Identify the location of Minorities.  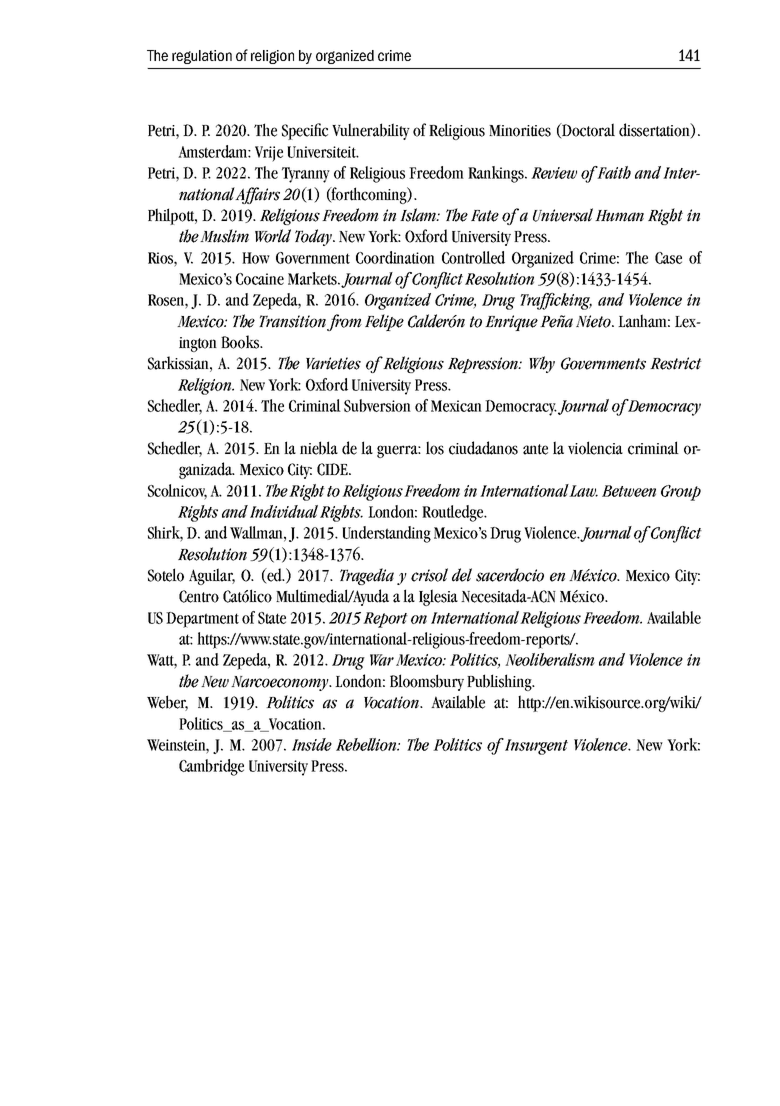
(520, 131).
